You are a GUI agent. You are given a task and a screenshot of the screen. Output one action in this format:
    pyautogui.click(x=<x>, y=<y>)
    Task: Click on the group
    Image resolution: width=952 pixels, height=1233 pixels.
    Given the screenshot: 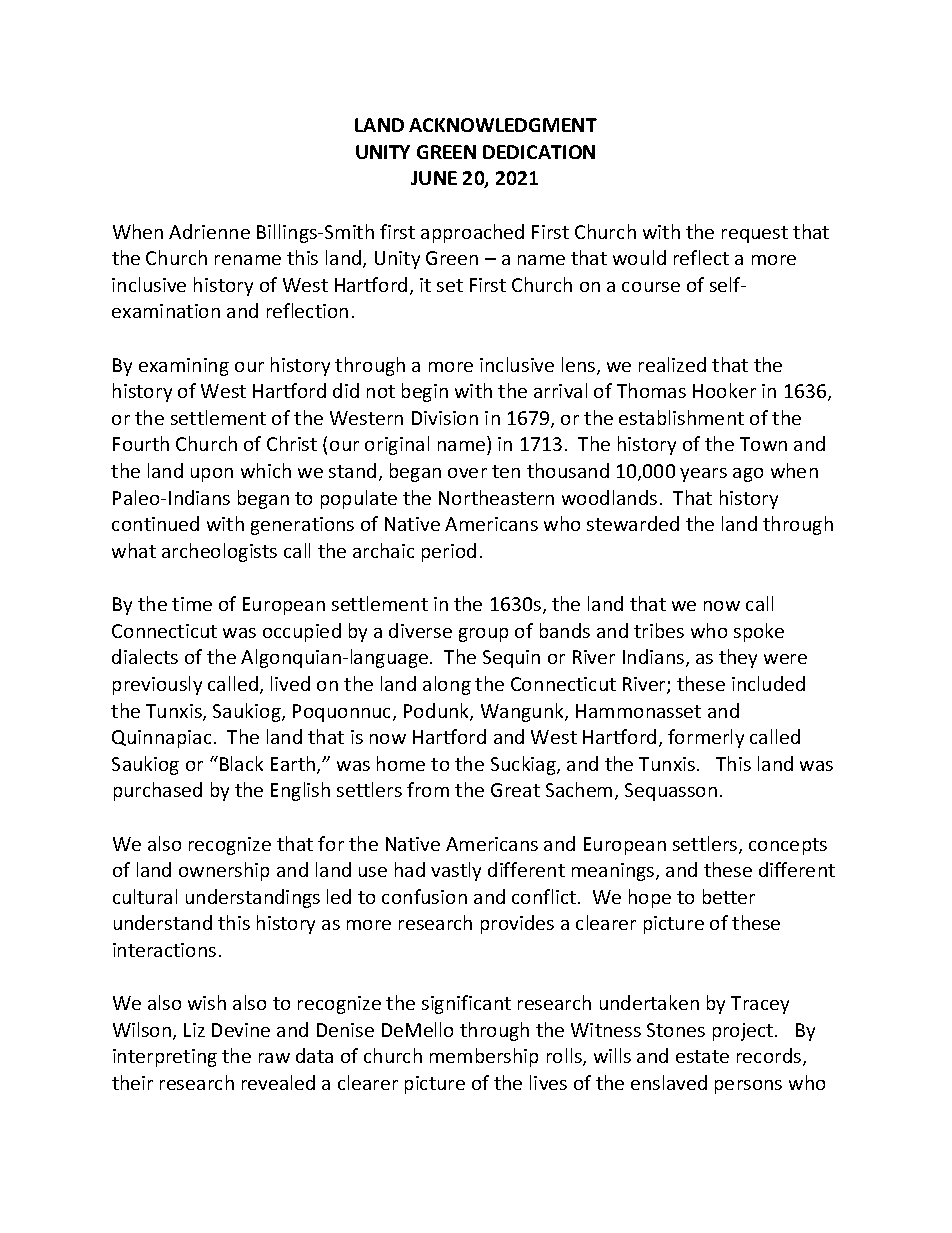 What is the action you would take?
    pyautogui.click(x=483, y=635)
